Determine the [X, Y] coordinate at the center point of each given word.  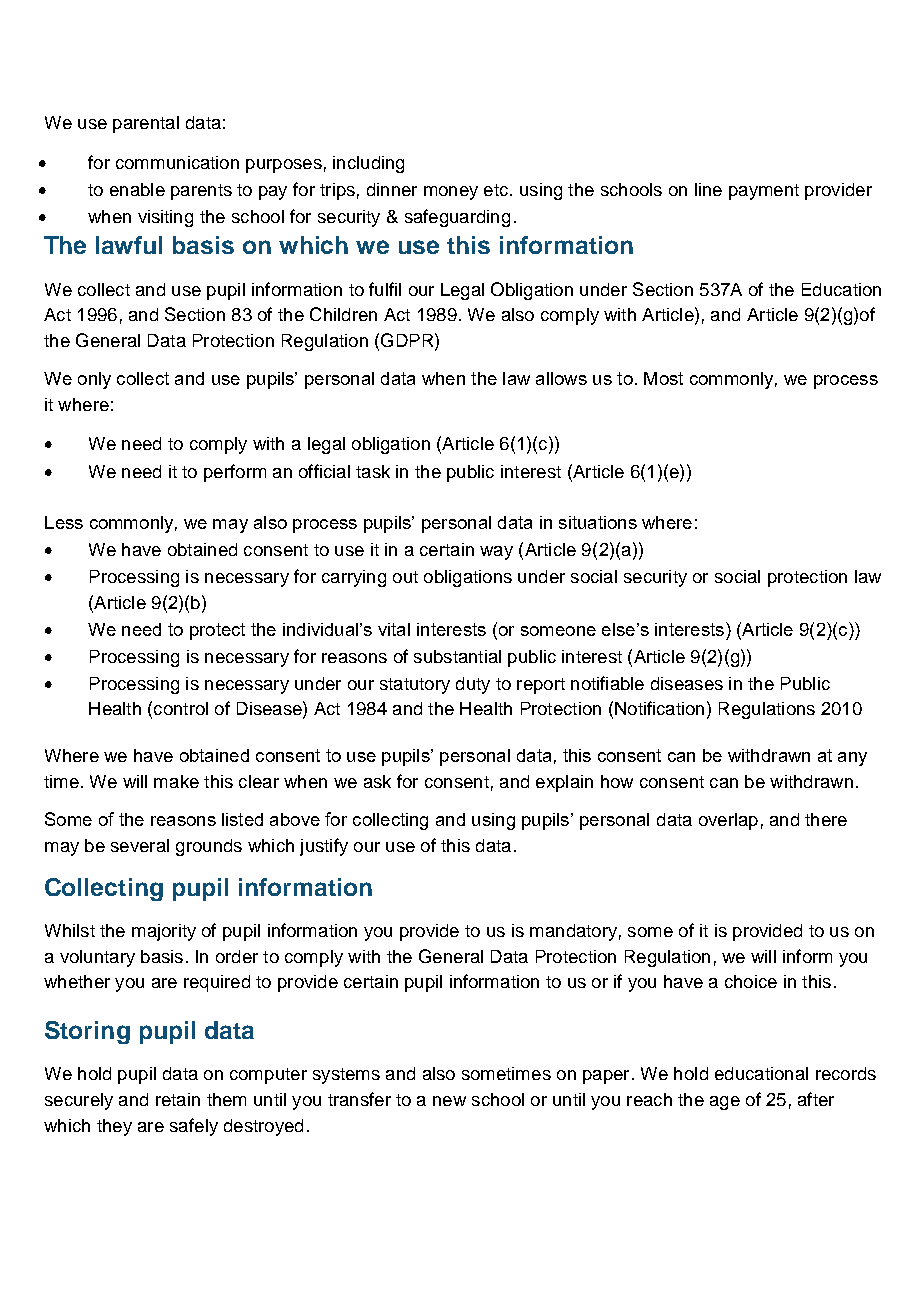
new [449, 1101]
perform [235, 473]
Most [663, 378]
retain [178, 1099]
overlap [728, 821]
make [176, 781]
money [451, 193]
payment [764, 192]
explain [564, 783]
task [373, 471]
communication [177, 162]
